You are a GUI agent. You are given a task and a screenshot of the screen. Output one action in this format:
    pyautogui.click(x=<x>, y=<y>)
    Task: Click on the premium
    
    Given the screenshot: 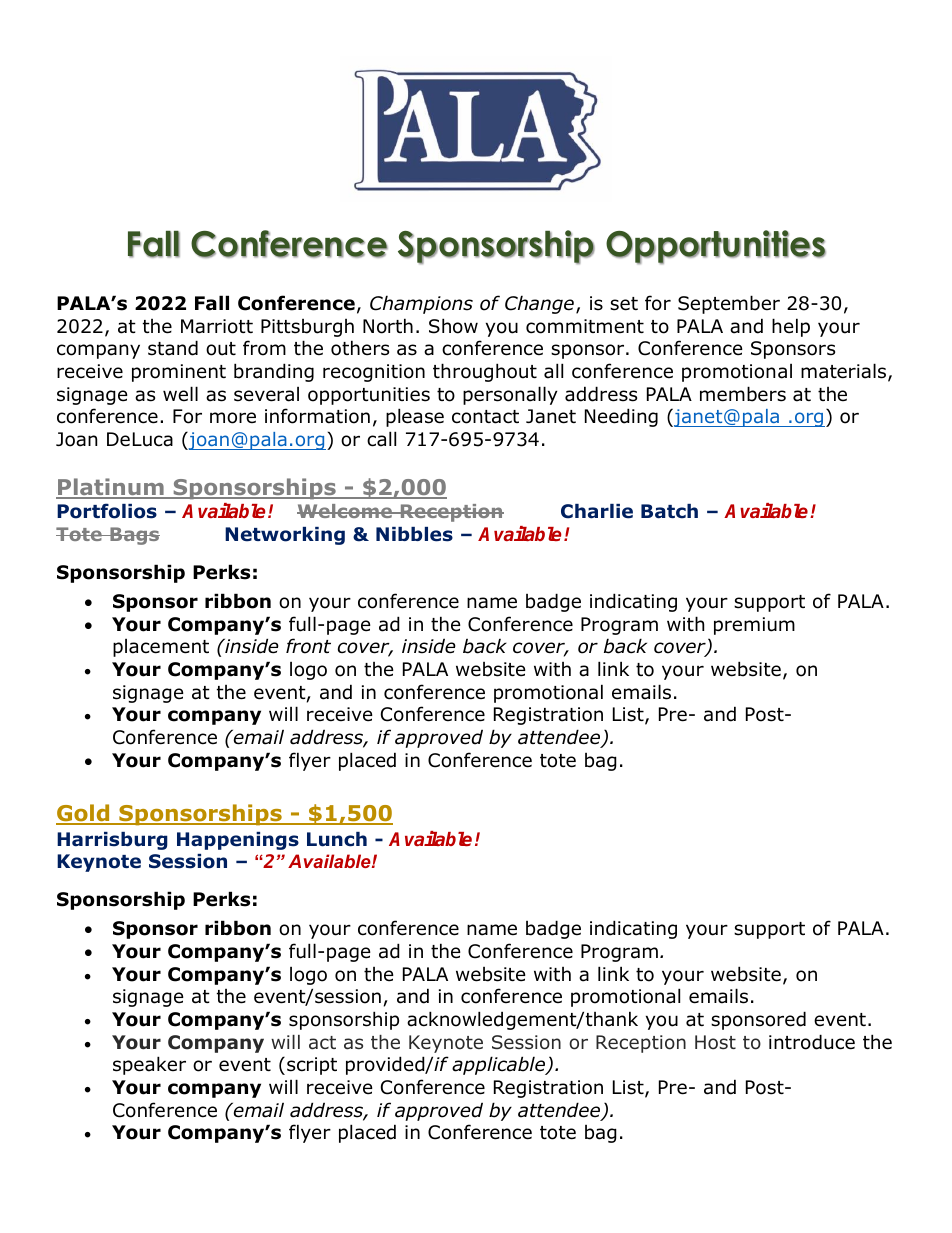 What is the action you would take?
    pyautogui.click(x=754, y=626)
